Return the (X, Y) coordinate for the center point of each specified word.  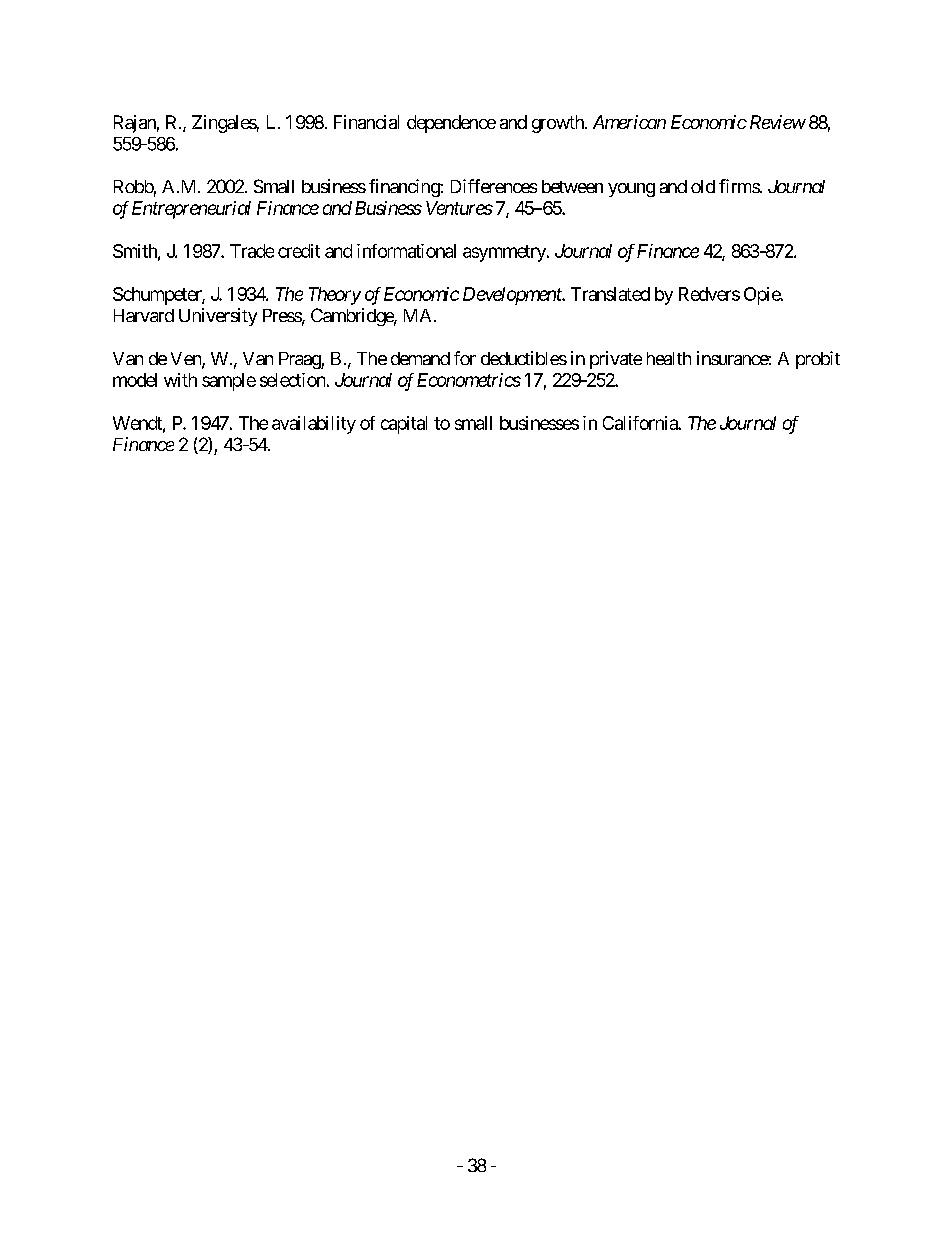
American (629, 122)
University (218, 317)
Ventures (459, 208)
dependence (451, 124)
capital (404, 425)
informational (406, 251)
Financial (366, 122)
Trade (252, 251)
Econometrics (469, 380)
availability (314, 425)
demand (420, 358)
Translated (610, 294)
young (631, 190)
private (616, 360)
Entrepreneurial (191, 210)
